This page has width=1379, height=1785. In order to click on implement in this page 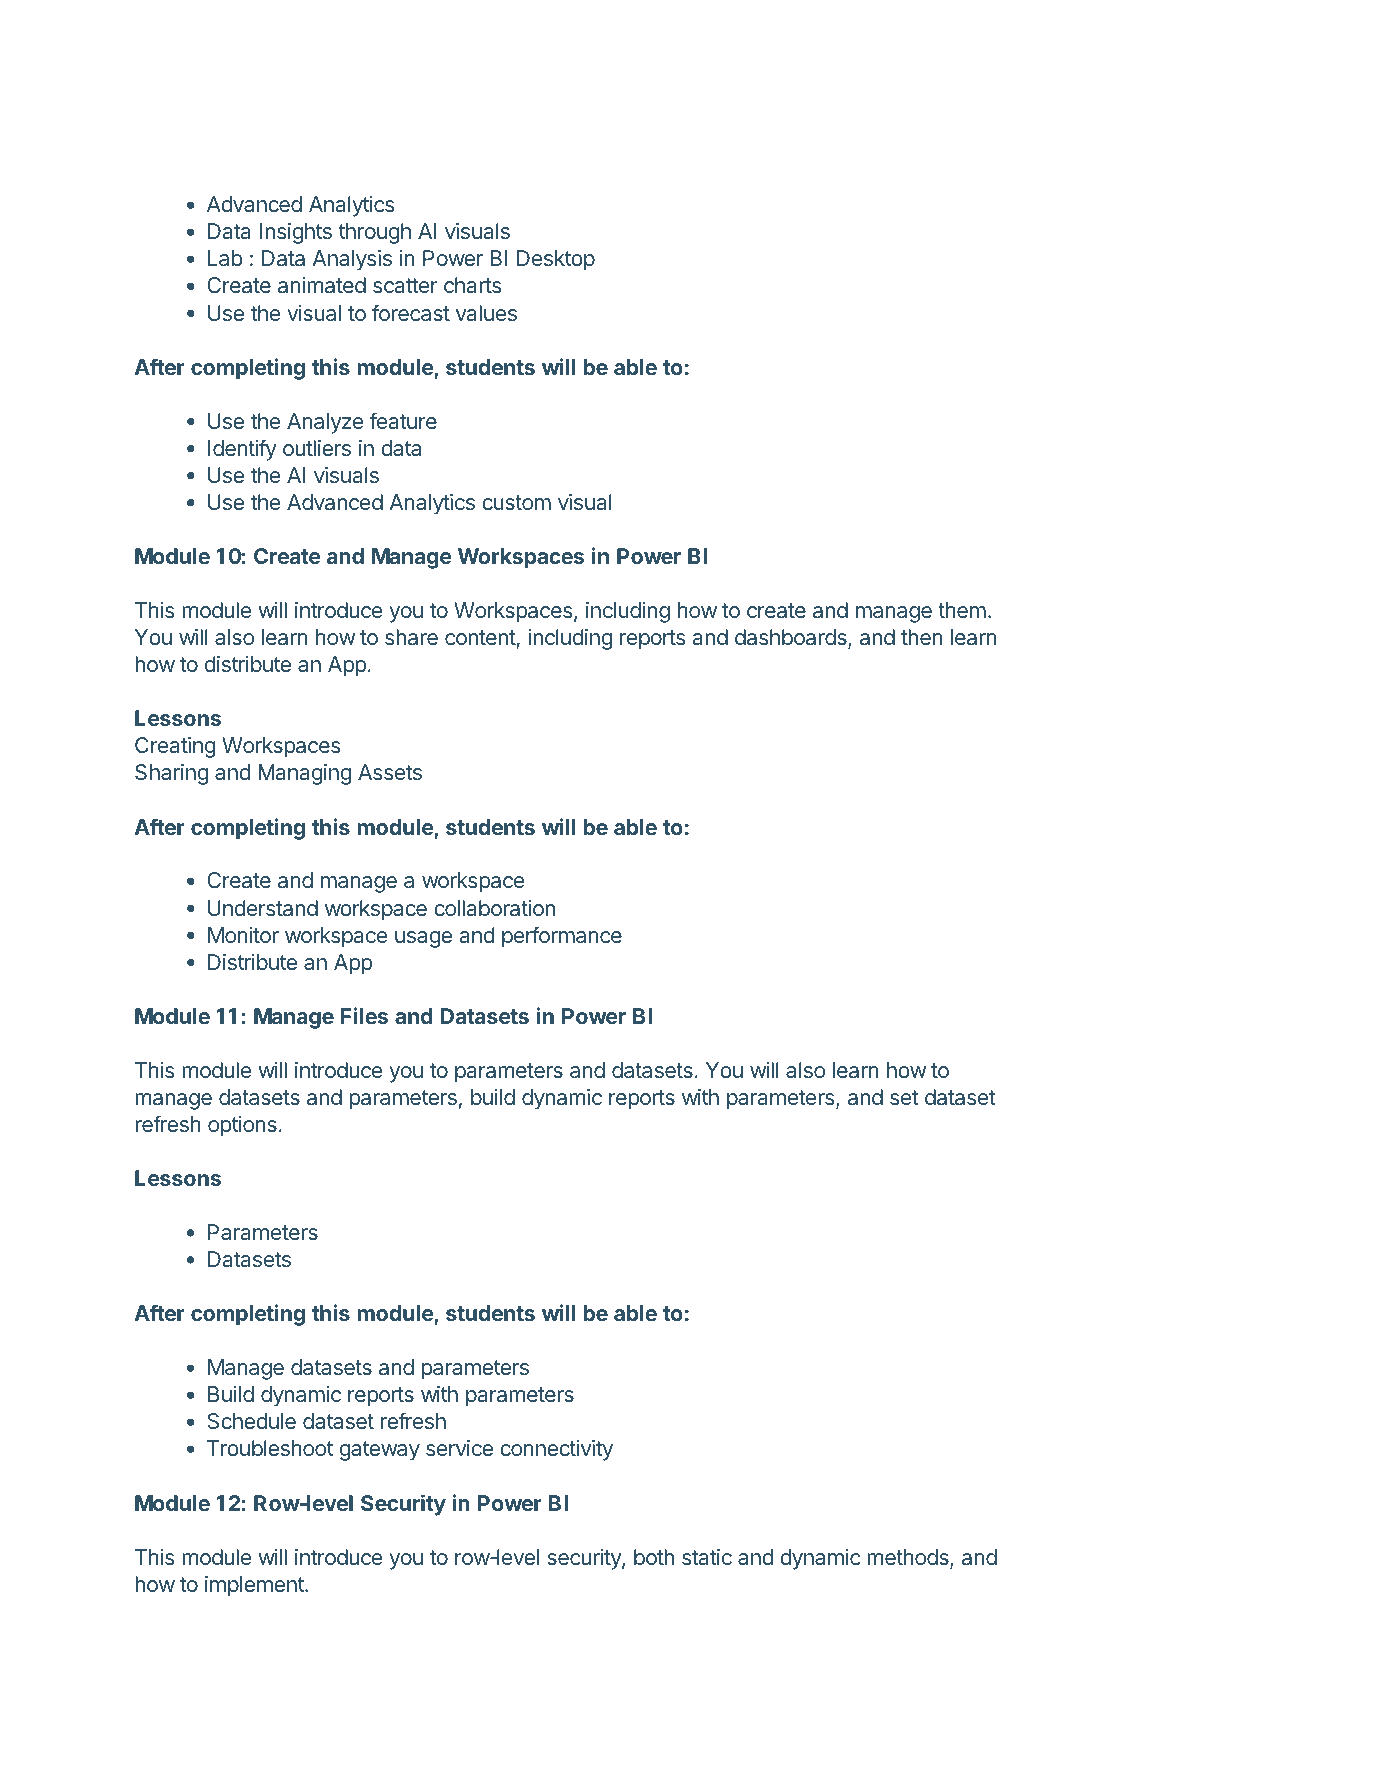, I will do `click(255, 1586)`.
